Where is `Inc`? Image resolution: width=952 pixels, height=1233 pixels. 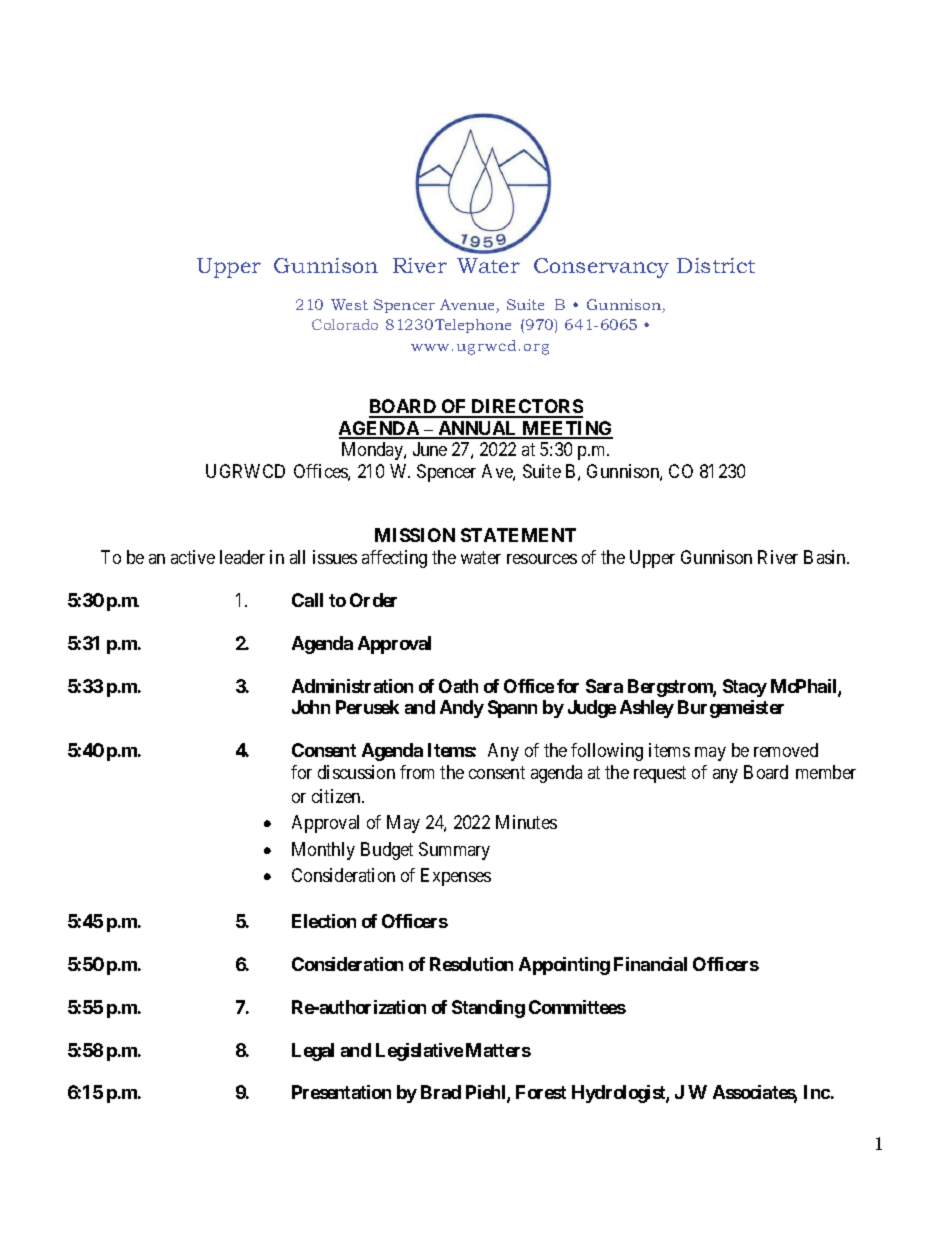
Inc is located at coordinates (817, 1092).
